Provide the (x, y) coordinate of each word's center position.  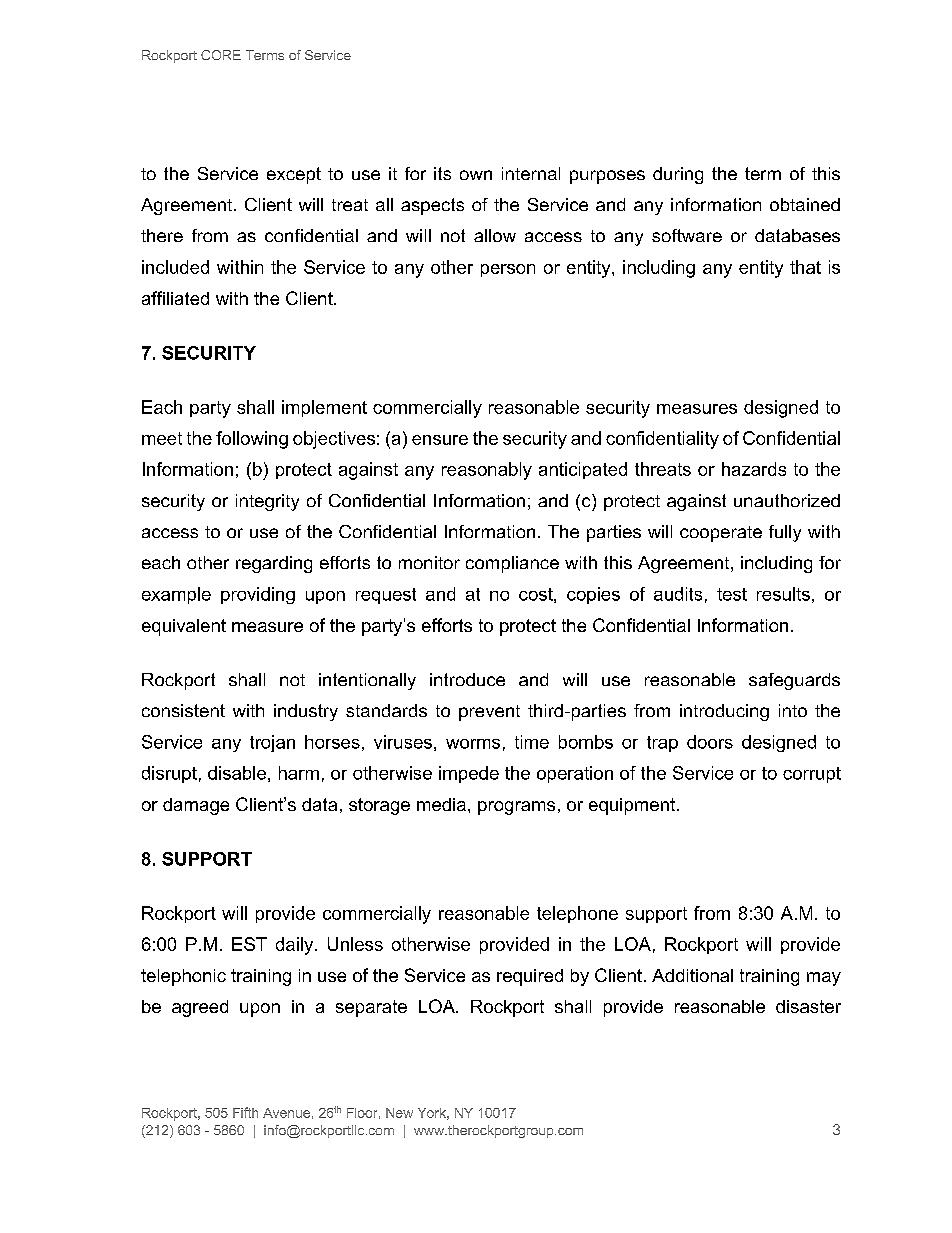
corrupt (812, 775)
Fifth (245, 1112)
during (678, 175)
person (508, 270)
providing (258, 595)
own (476, 175)
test (732, 594)
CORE (221, 55)
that (805, 267)
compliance (512, 564)
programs (516, 808)
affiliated (175, 298)
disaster (808, 1006)
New (399, 1113)
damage (196, 806)
